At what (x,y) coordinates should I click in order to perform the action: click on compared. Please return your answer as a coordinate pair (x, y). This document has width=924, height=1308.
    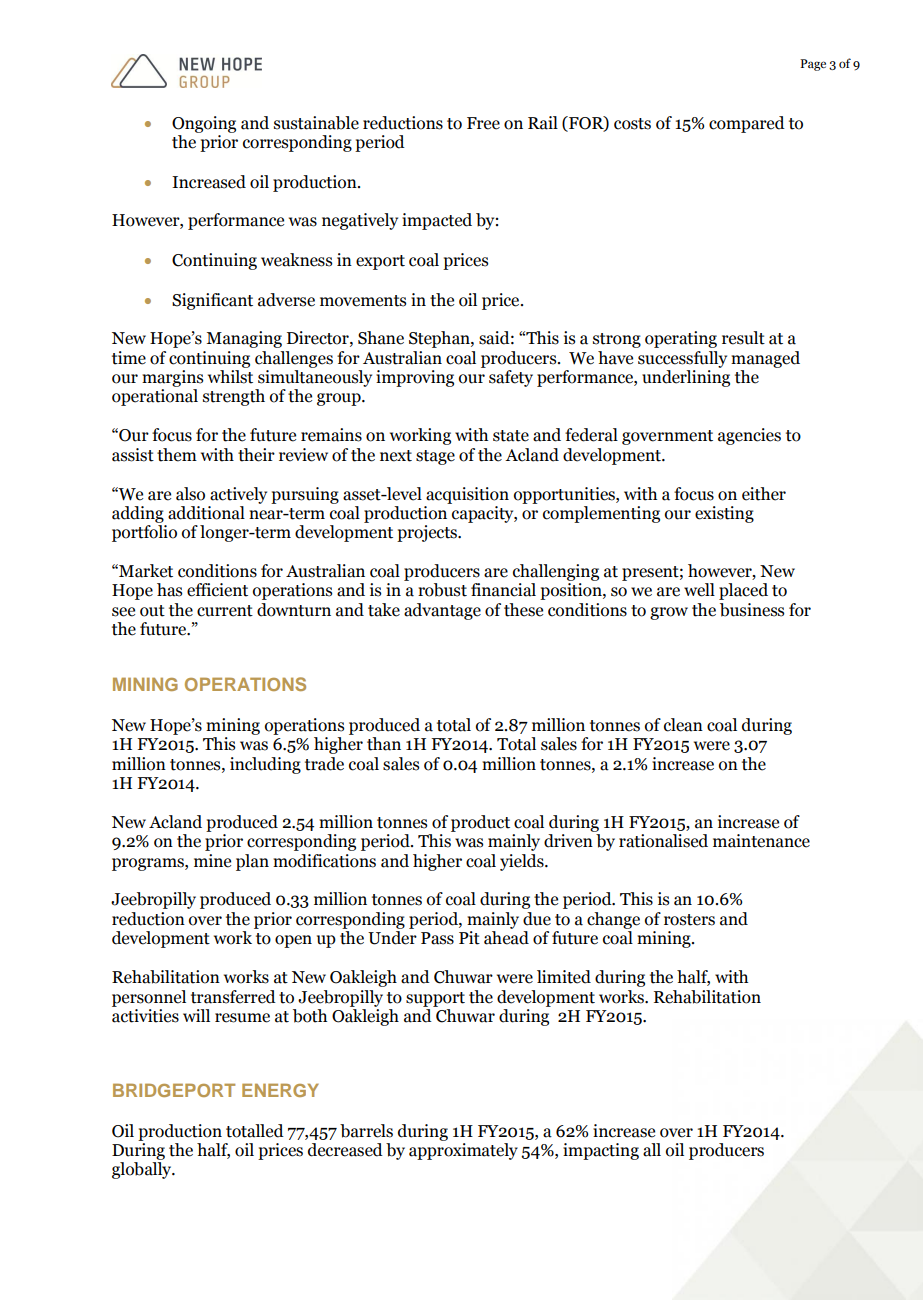
    Looking at the image, I should click on (747, 124).
